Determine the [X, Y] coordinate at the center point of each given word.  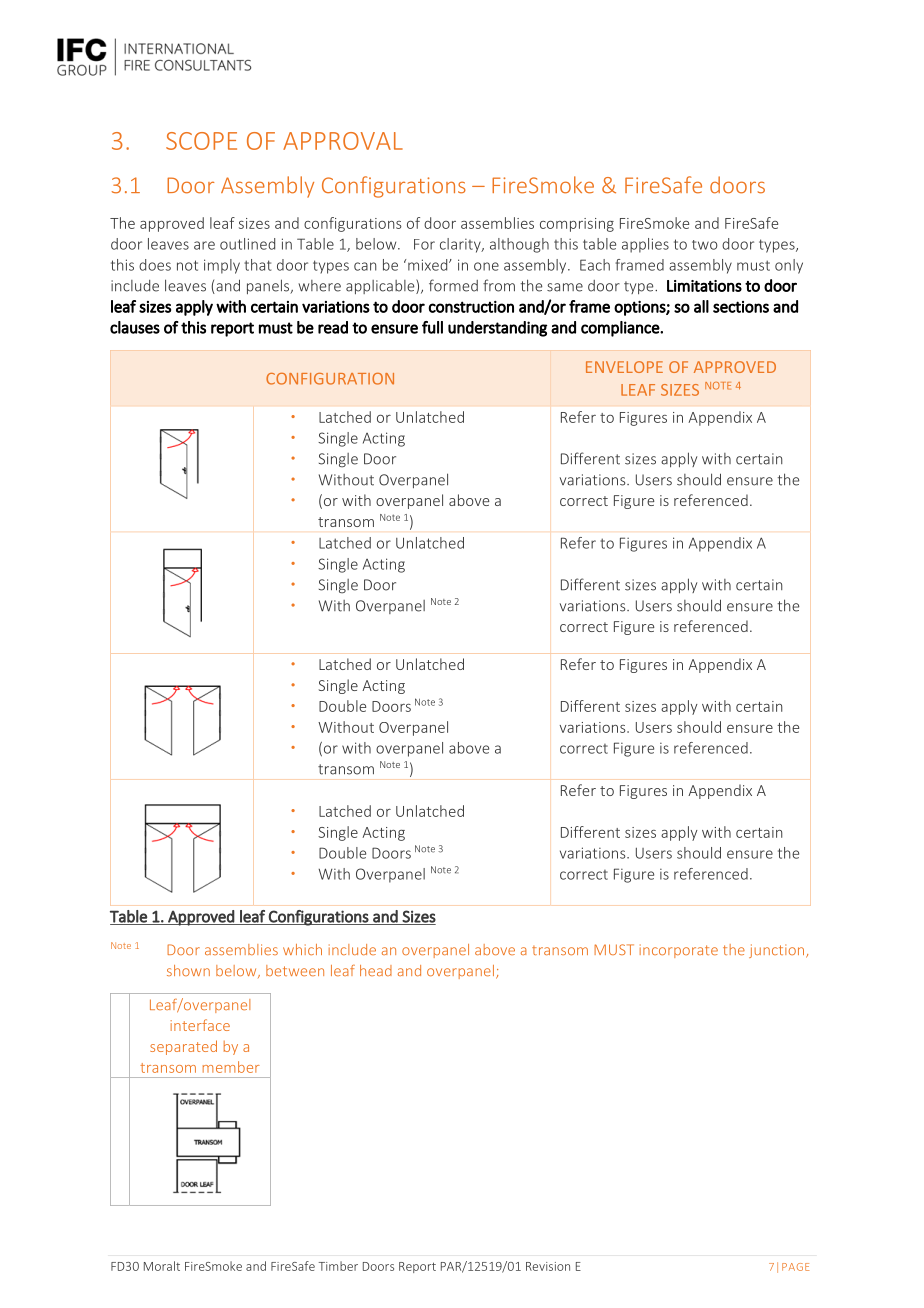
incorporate [679, 951]
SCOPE [201, 141]
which [302, 949]
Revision [548, 1266]
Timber [338, 1266]
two [705, 245]
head [376, 970]
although [519, 245]
